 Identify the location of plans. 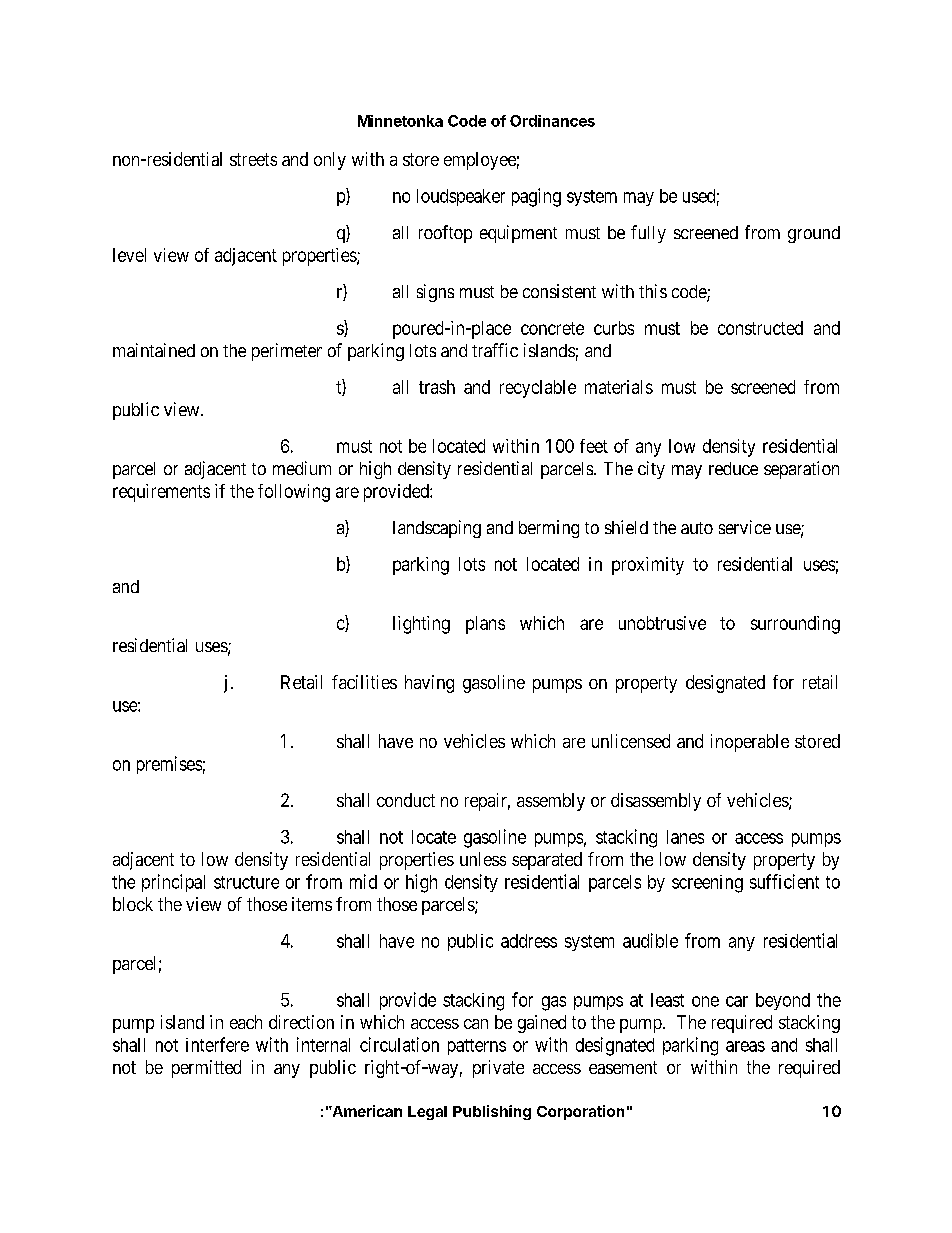
(485, 625).
